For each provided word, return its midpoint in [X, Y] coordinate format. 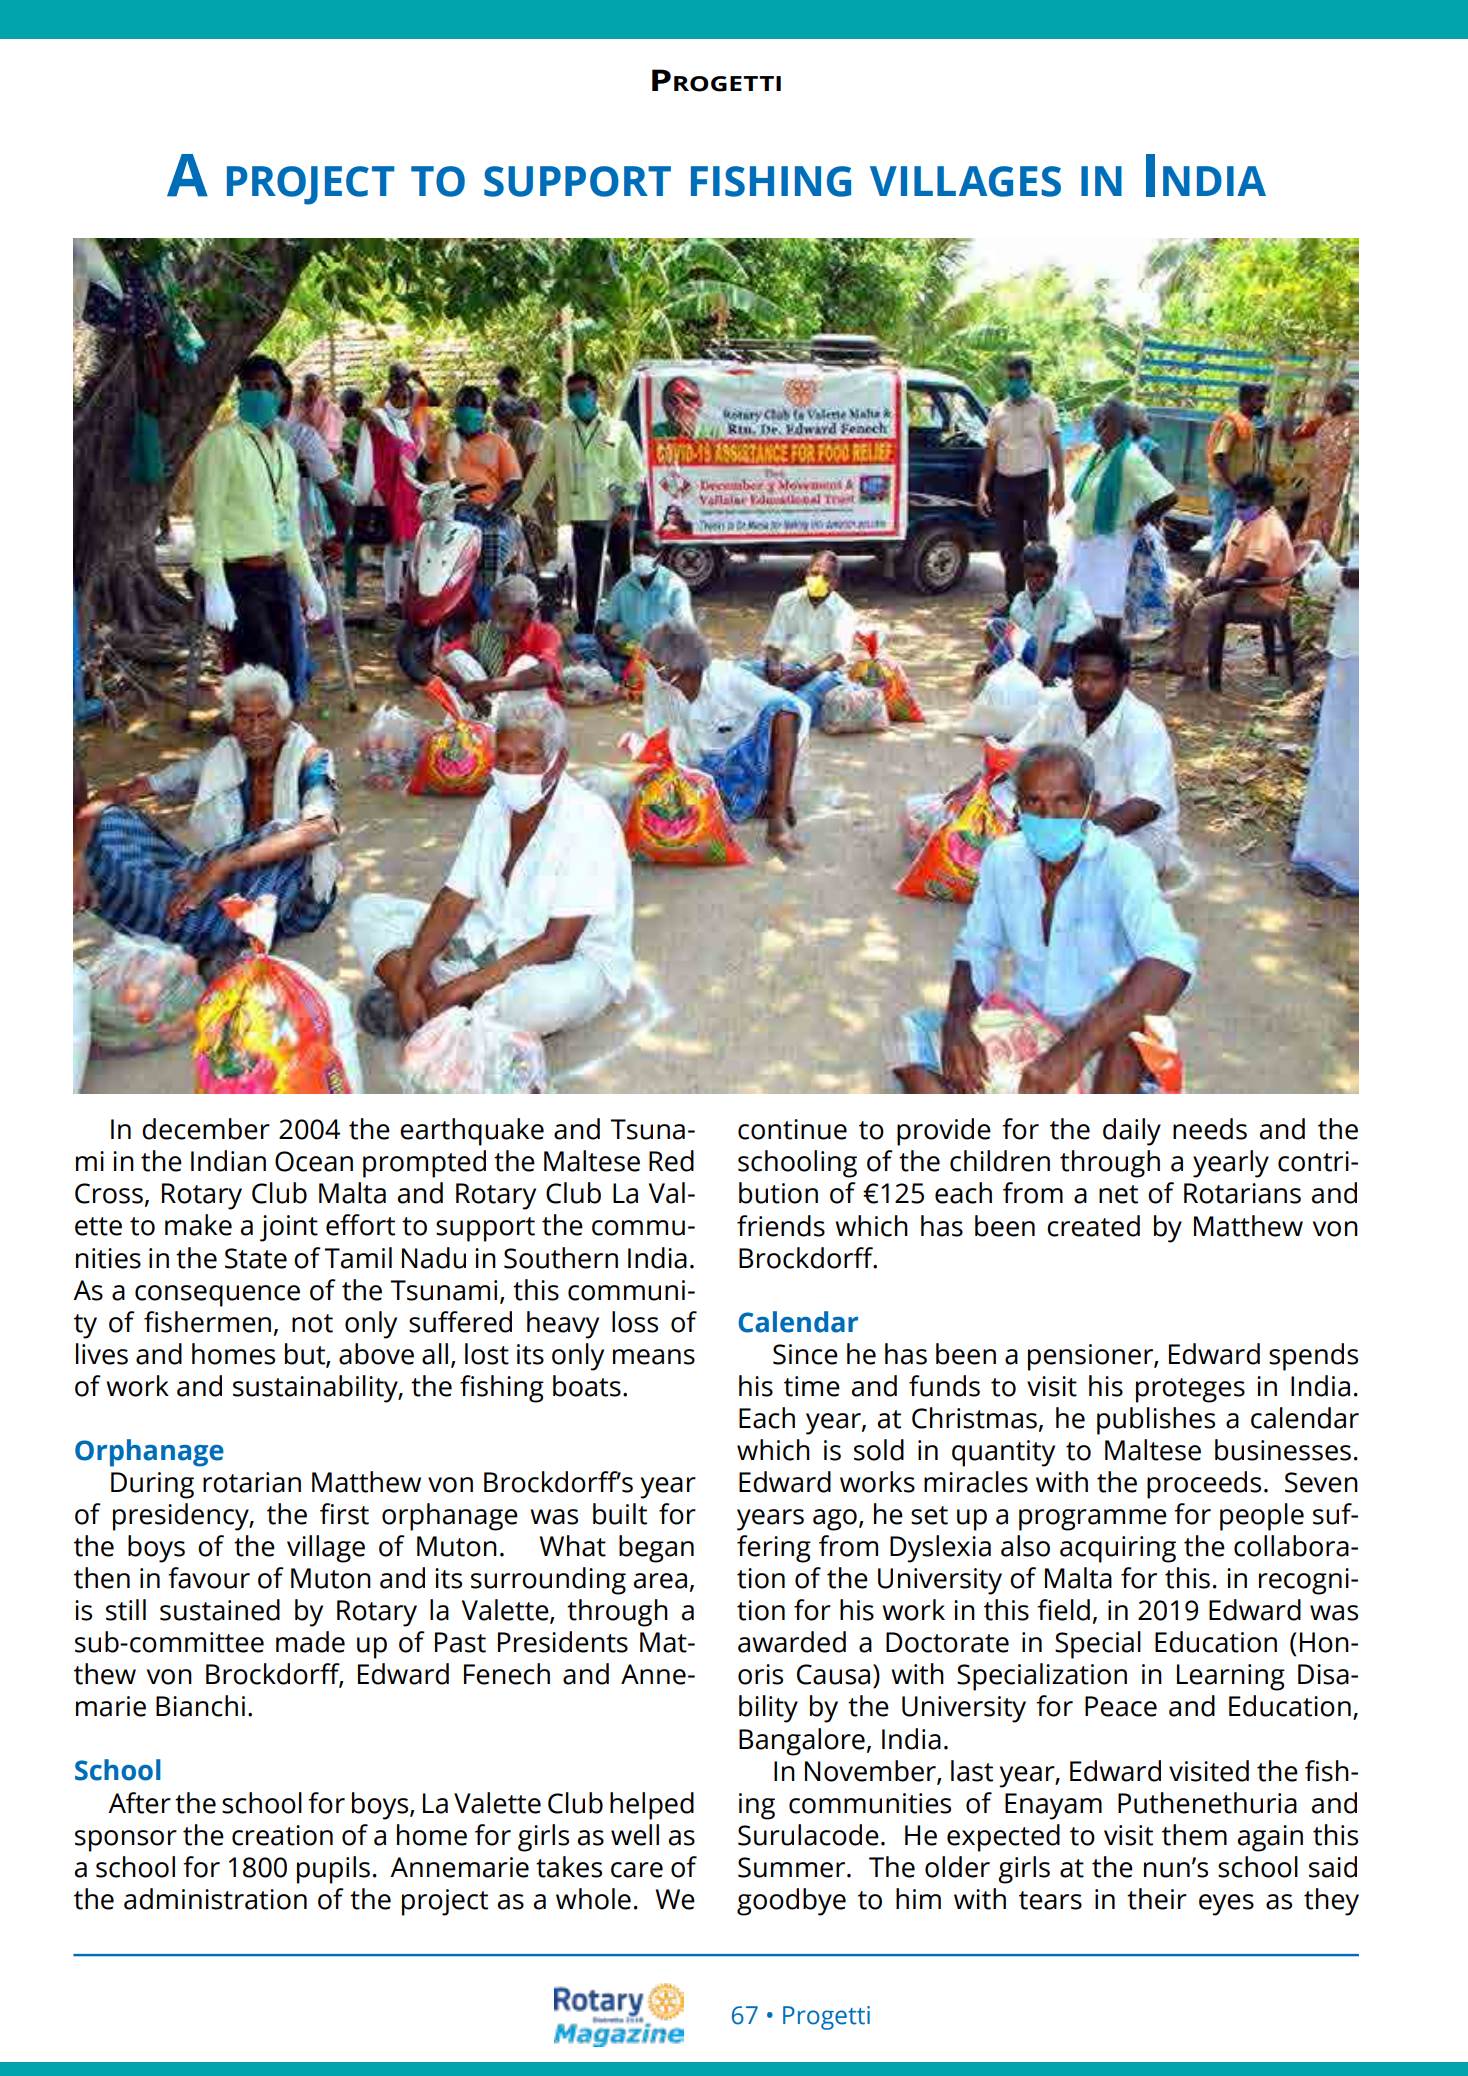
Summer [793, 1867]
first [344, 1514]
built [620, 1514]
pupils [333, 1870]
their [1157, 1899]
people [1262, 1517]
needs [1210, 1129]
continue [792, 1129]
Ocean [314, 1161]
